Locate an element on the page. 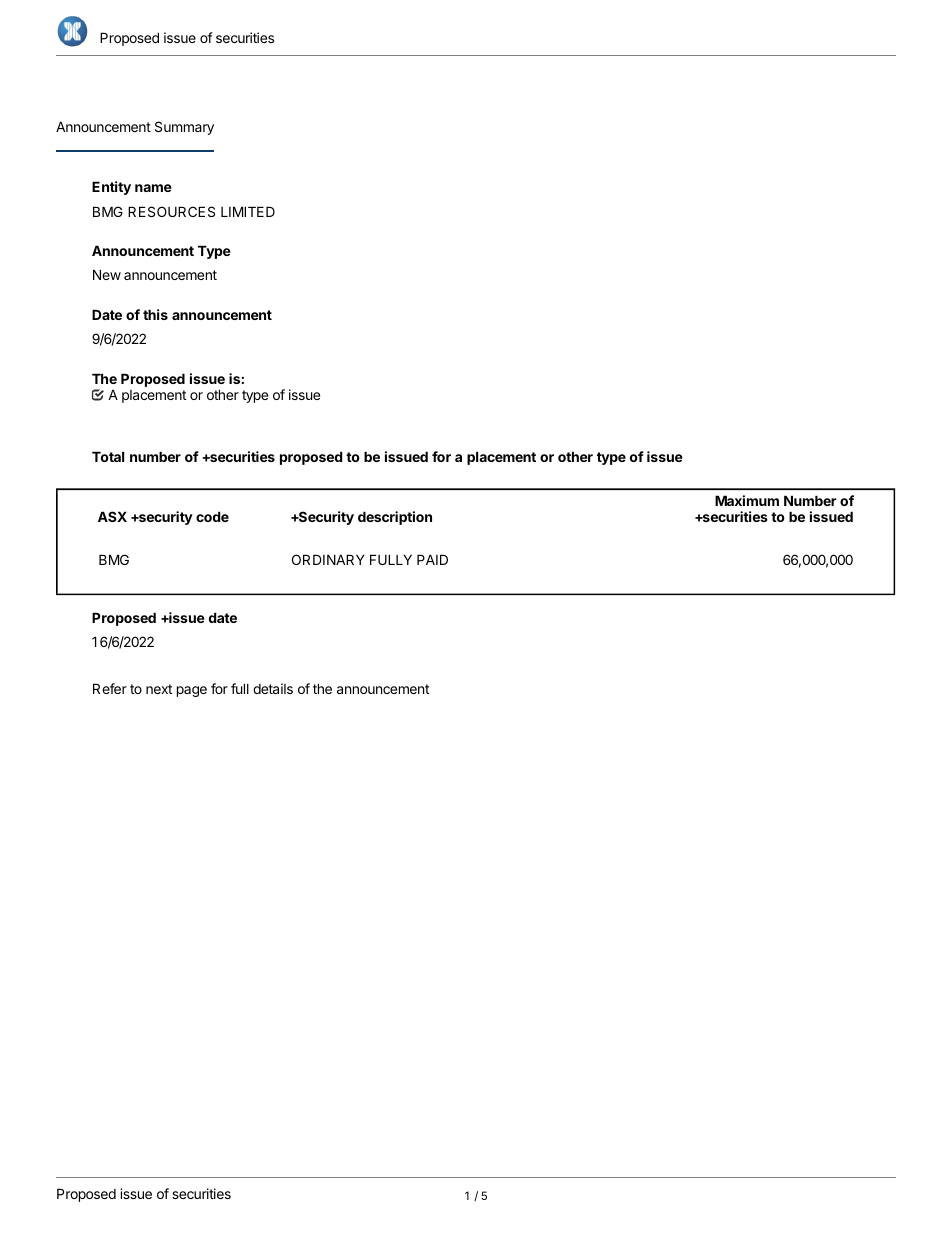 This page has height=1233, width=952. New is located at coordinates (107, 274).
